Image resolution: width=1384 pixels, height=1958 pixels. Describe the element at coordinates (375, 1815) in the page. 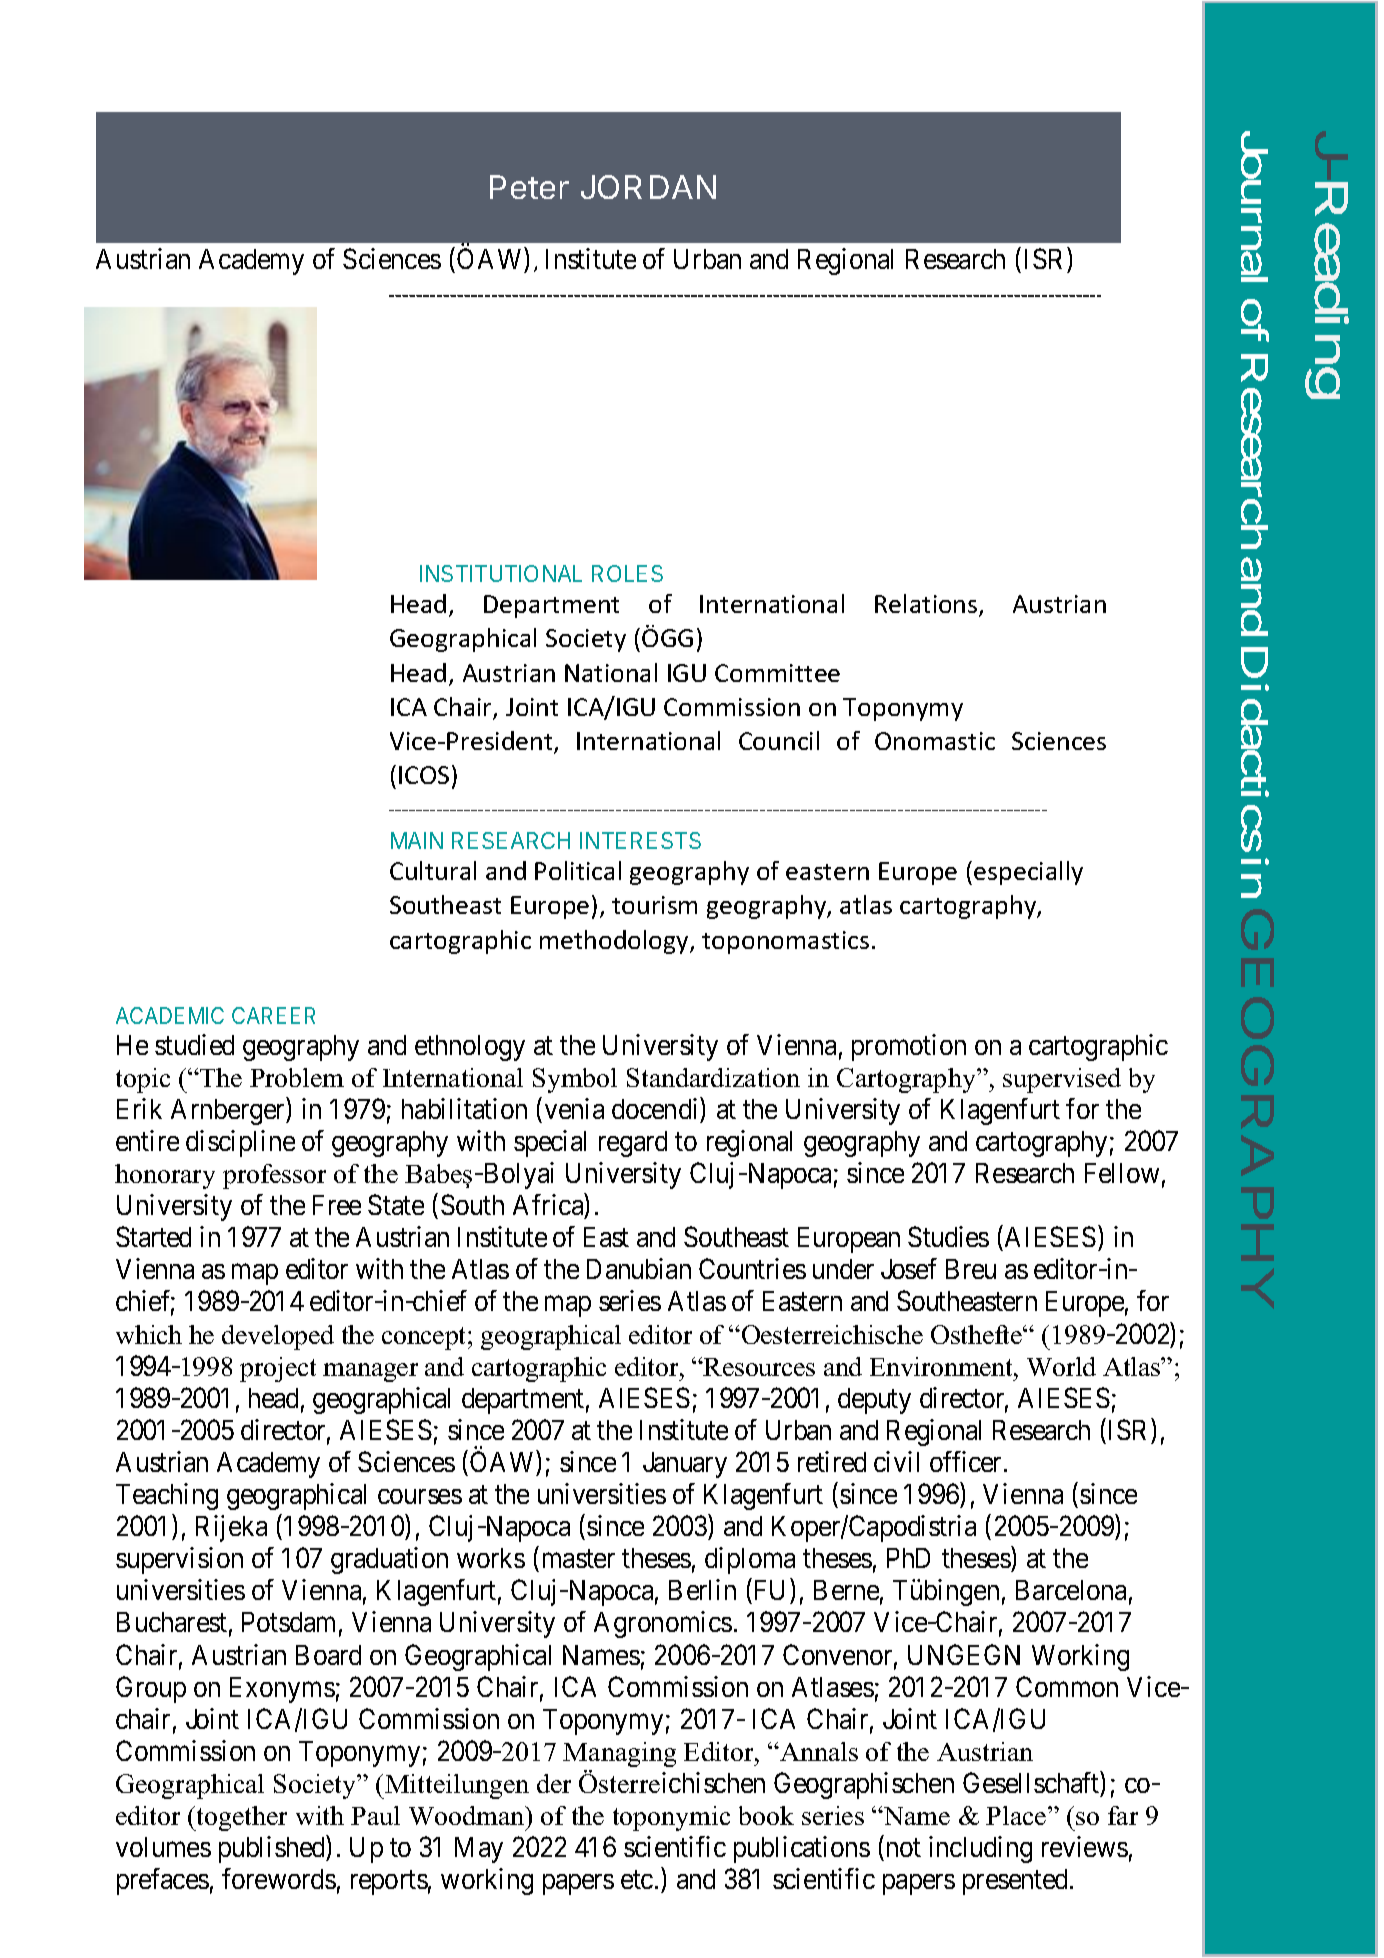

I see `Paul` at that location.
